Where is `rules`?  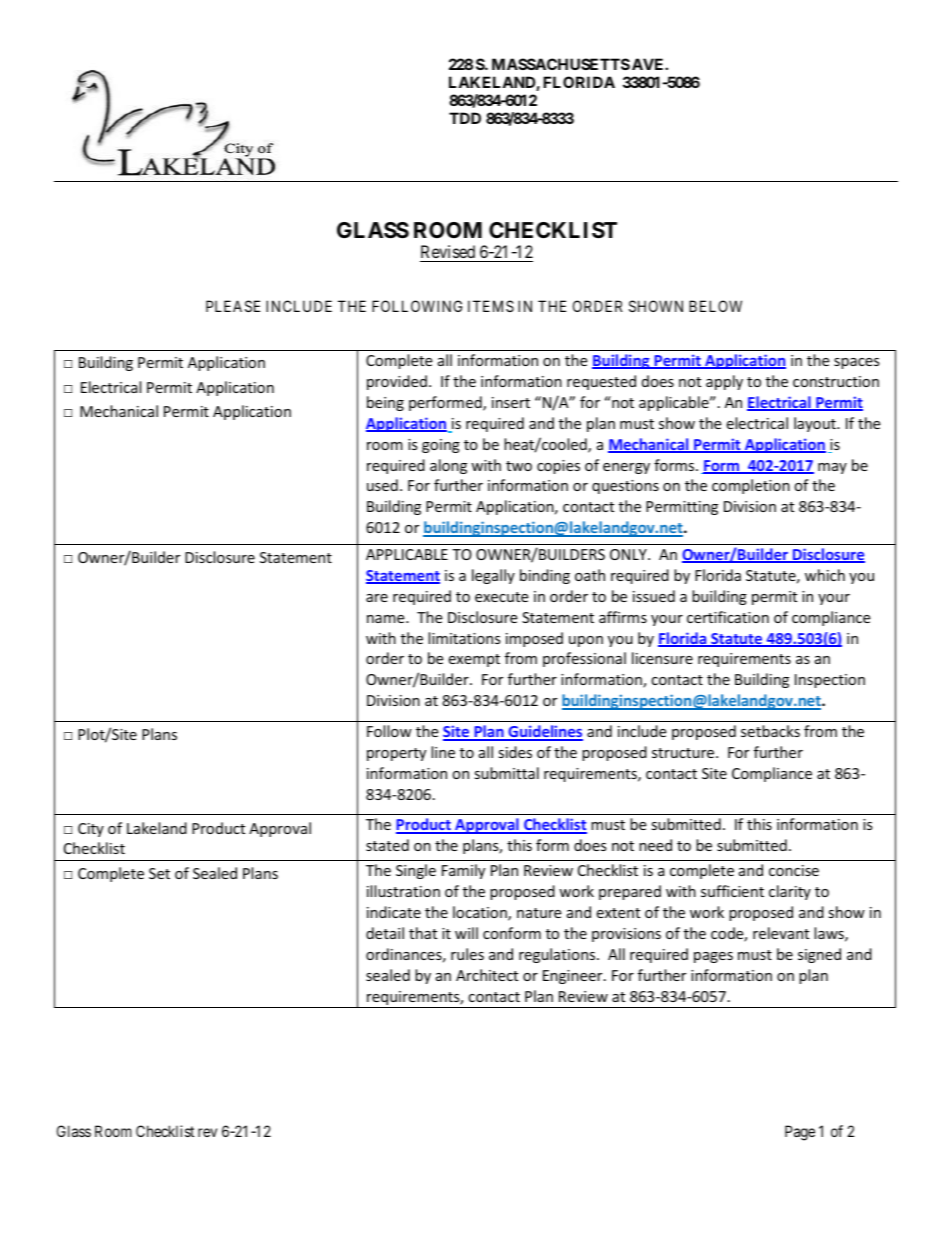
rules is located at coordinates (467, 954).
